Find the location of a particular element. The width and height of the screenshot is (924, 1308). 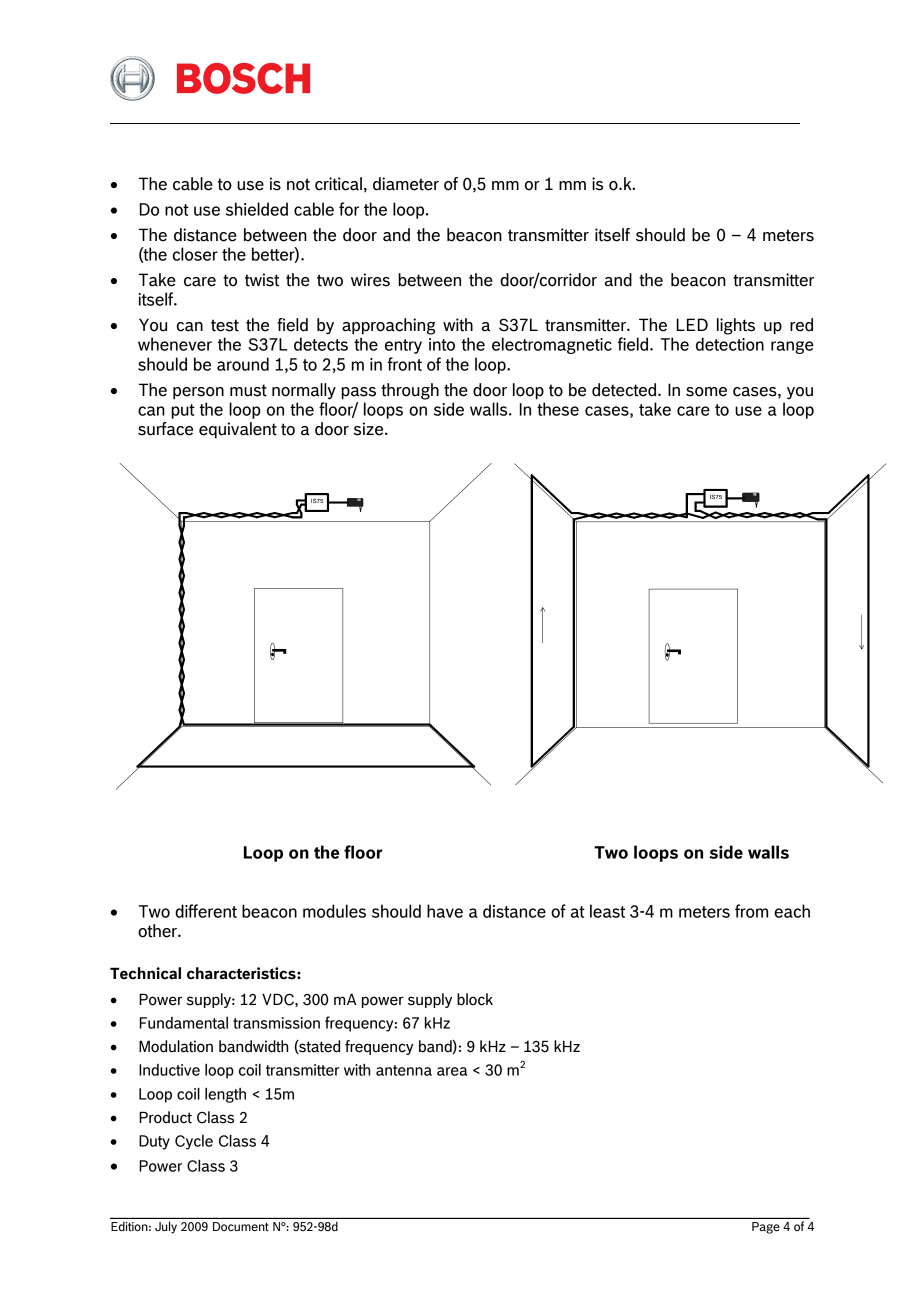

from is located at coordinates (751, 911).
